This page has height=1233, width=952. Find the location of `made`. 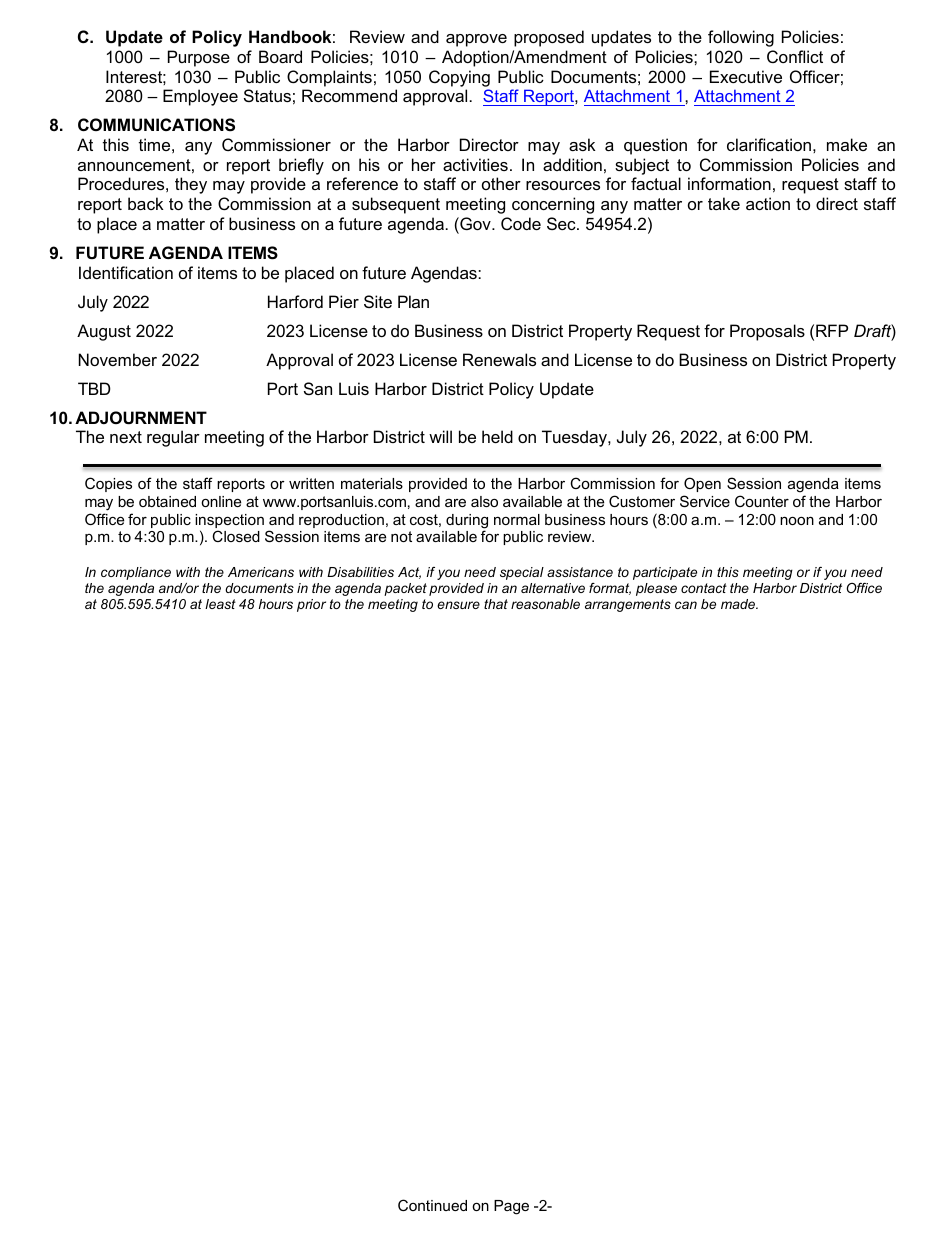

made is located at coordinates (739, 604).
